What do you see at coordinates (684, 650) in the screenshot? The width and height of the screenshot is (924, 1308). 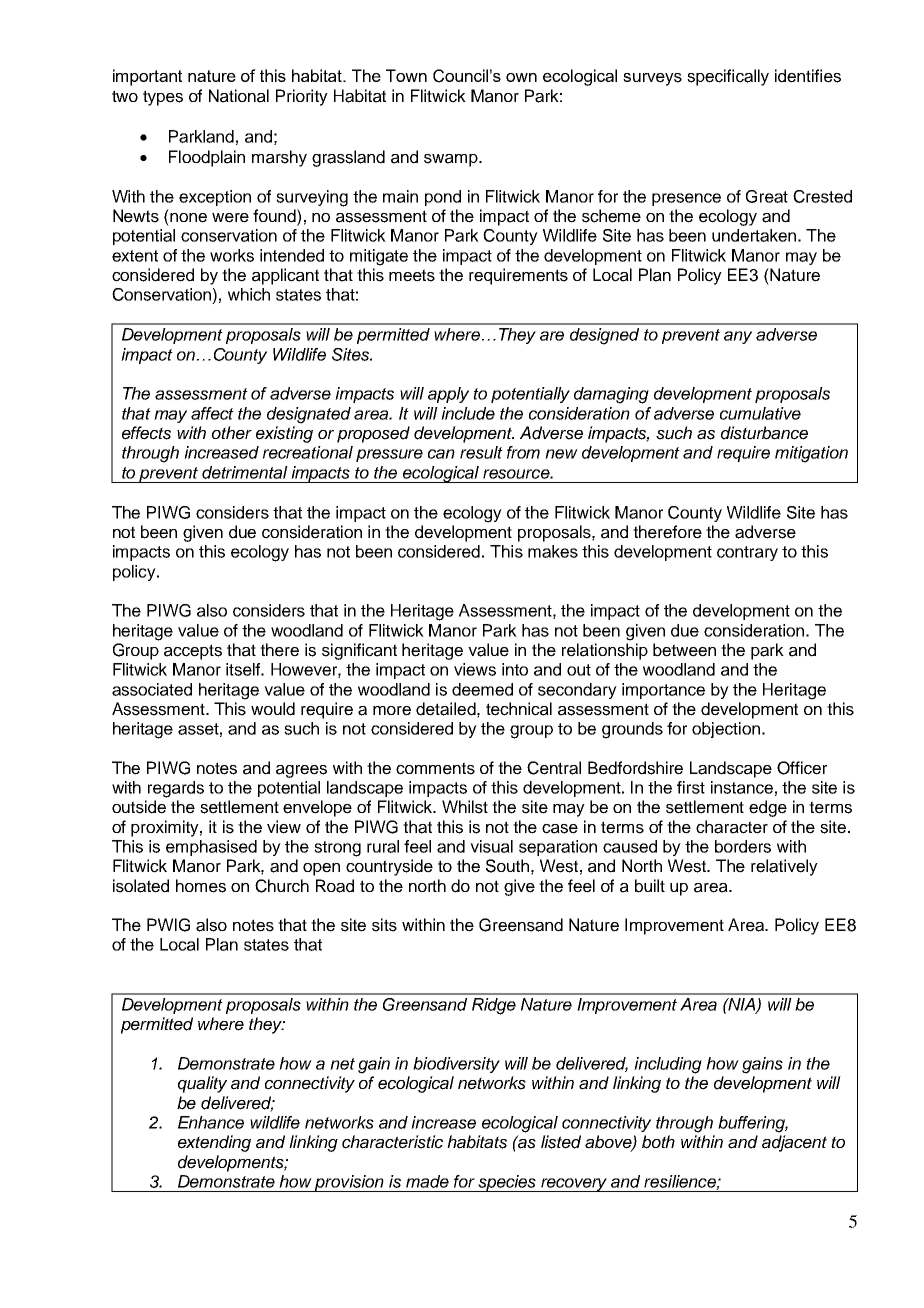 I see `between` at bounding box center [684, 650].
